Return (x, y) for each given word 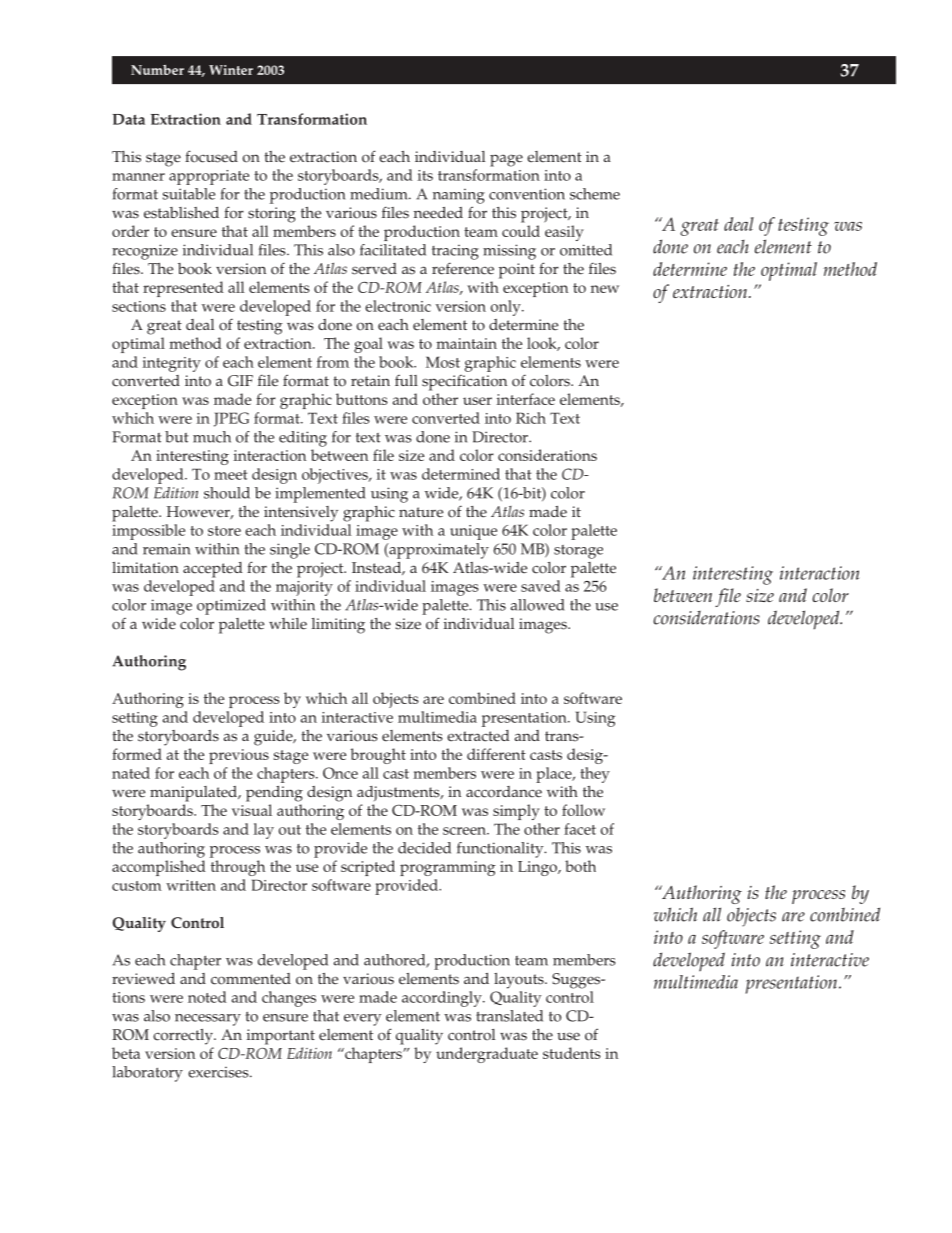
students (572, 1053)
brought (378, 756)
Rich (531, 418)
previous (239, 756)
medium (380, 194)
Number (157, 70)
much (212, 437)
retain (370, 381)
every (362, 1020)
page (506, 160)
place (555, 775)
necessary (208, 1020)
